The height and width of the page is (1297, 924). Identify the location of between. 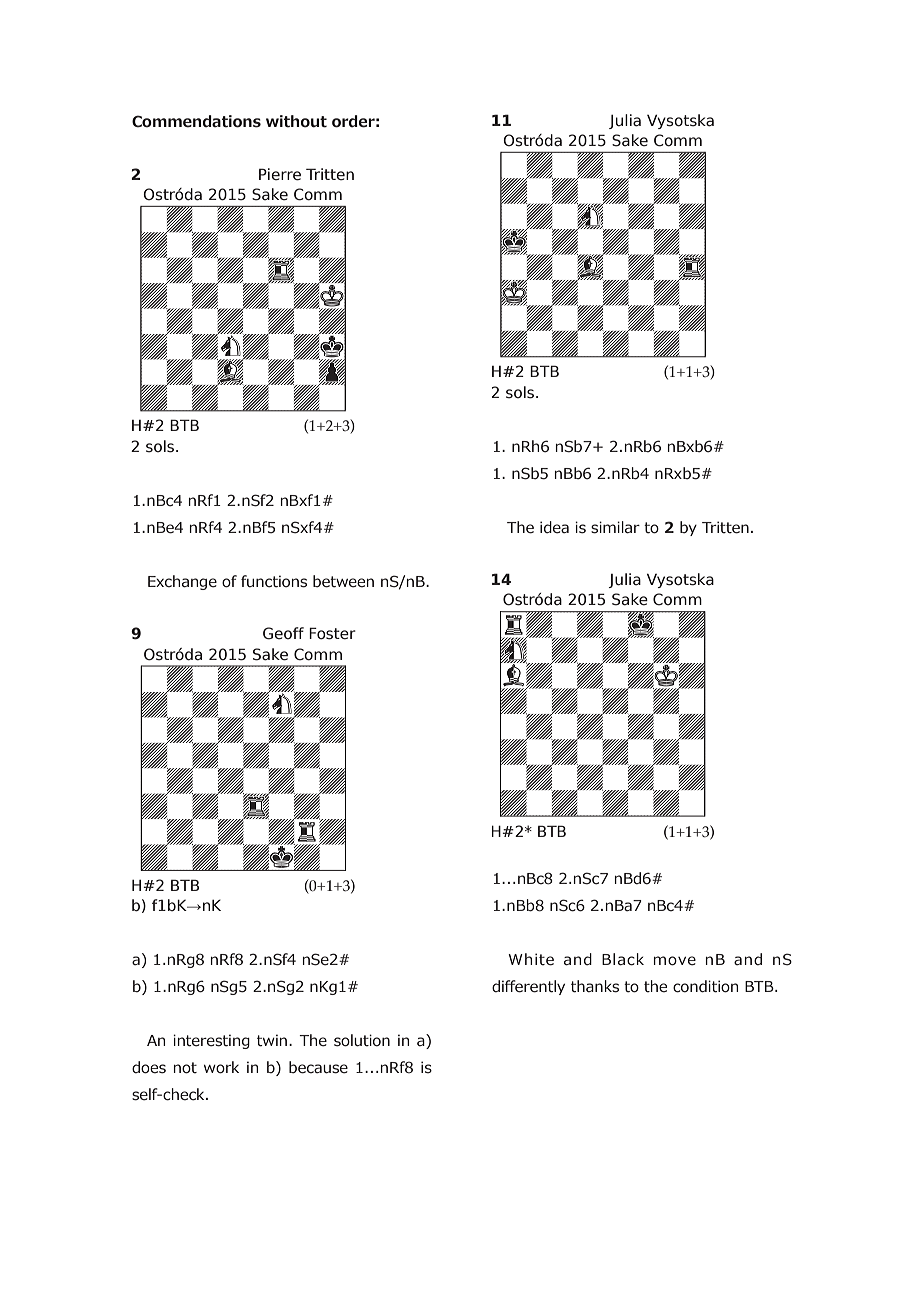
(343, 581).
